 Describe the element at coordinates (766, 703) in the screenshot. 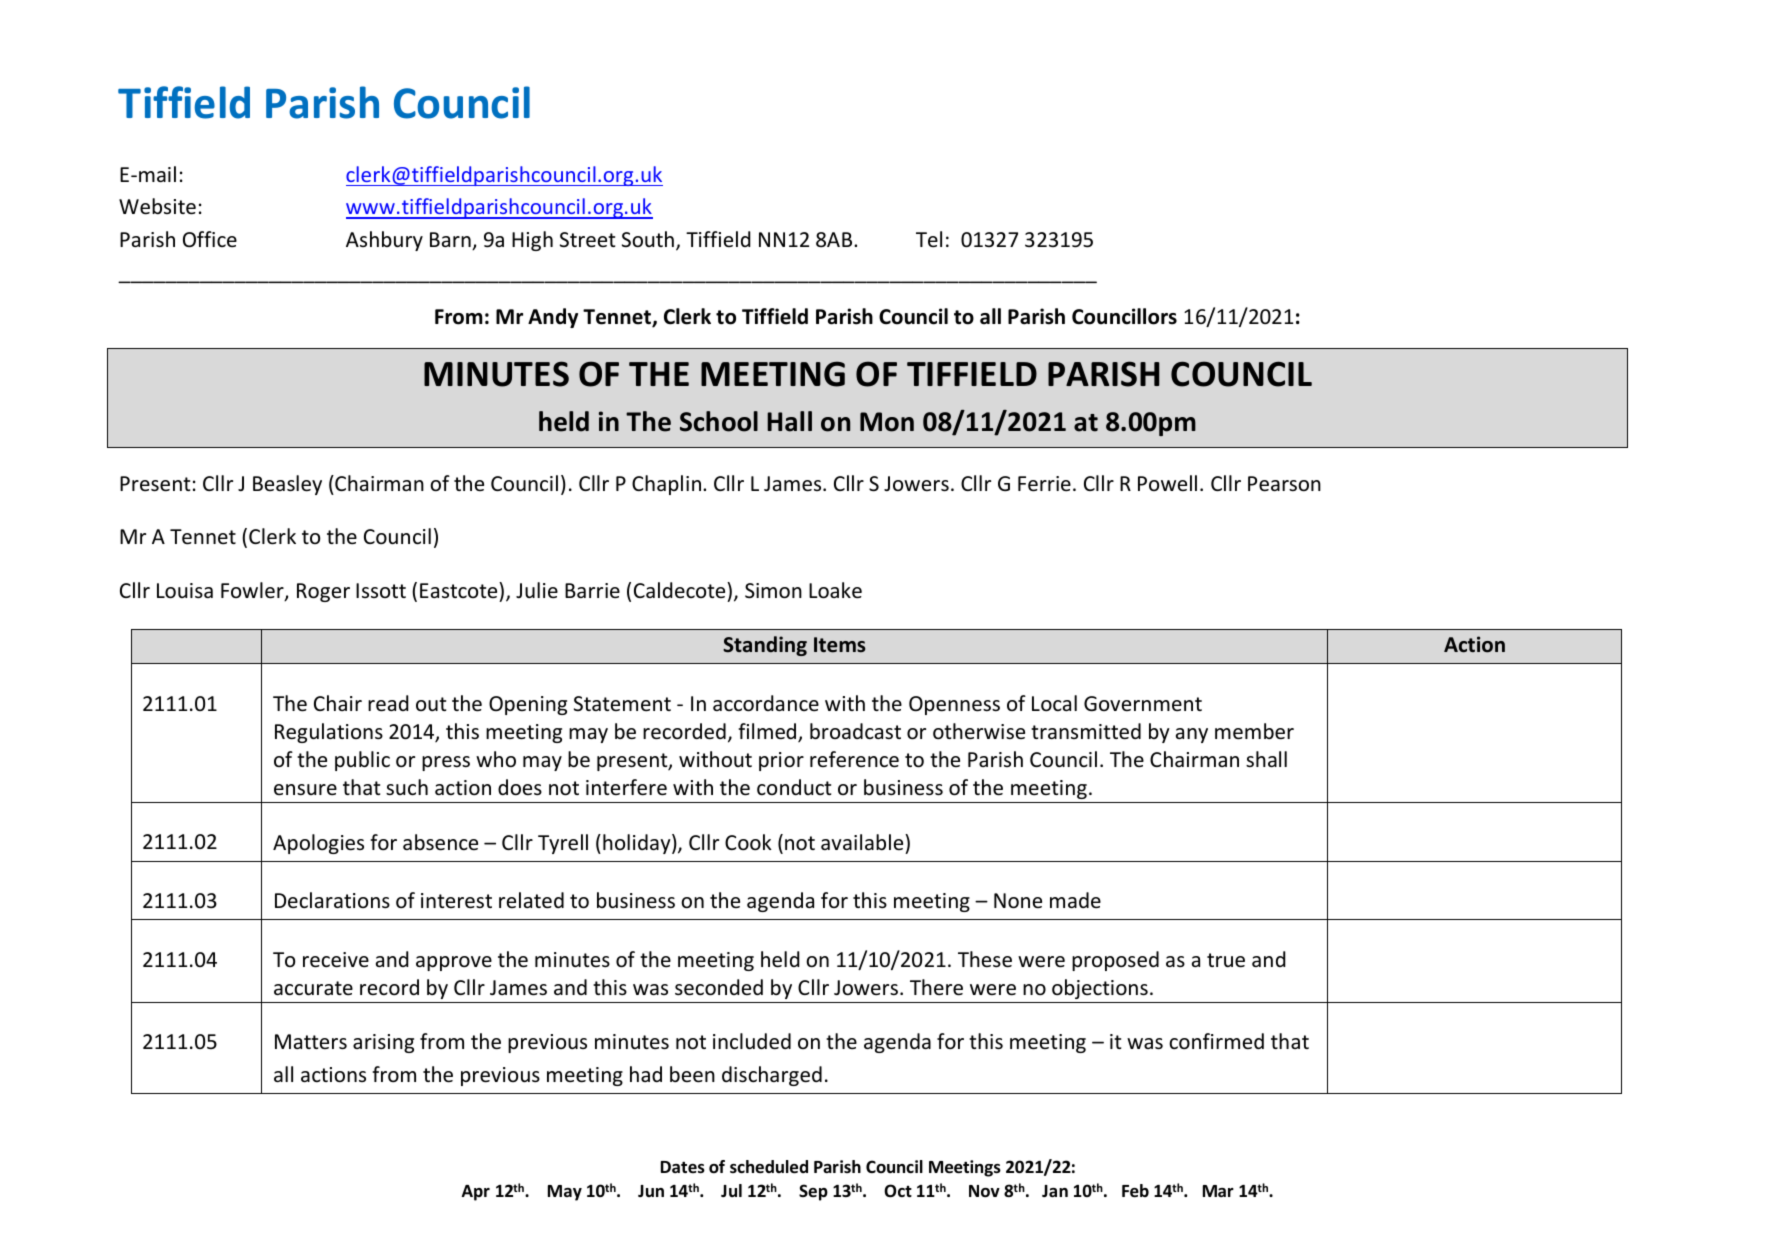

I see `accordance` at that location.
